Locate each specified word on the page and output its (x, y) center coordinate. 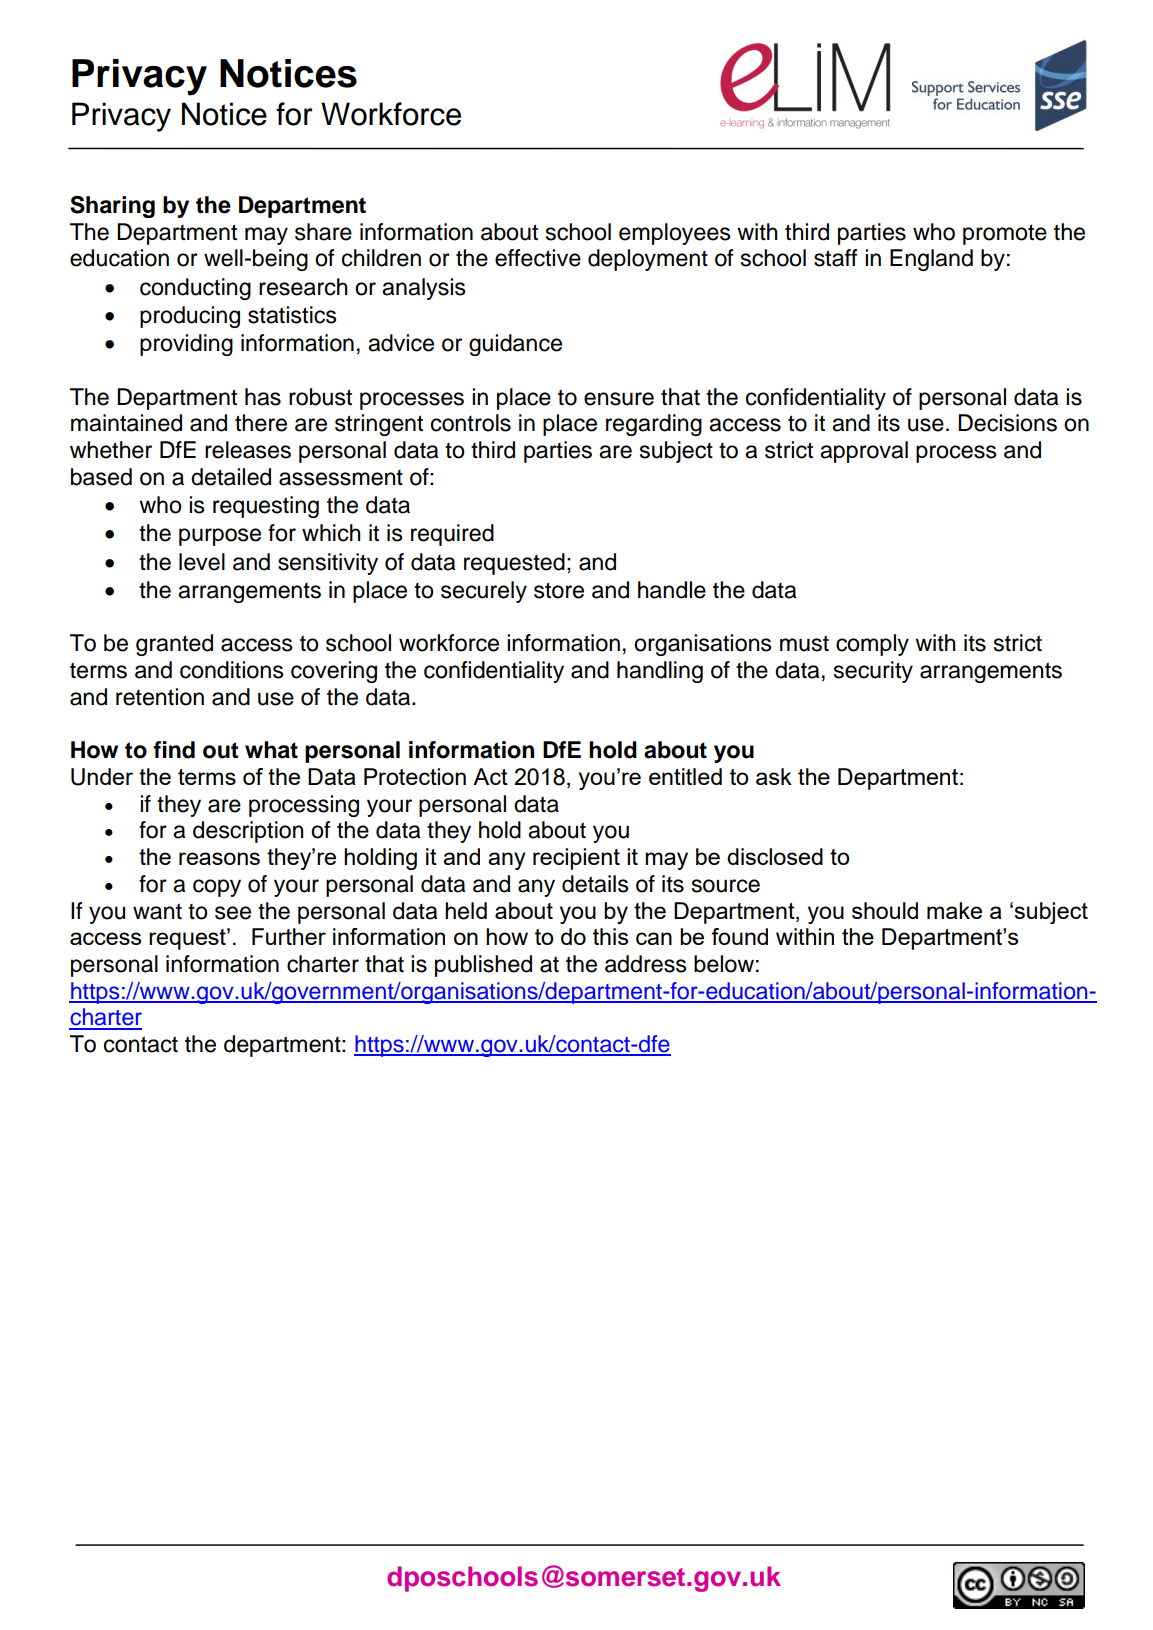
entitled (685, 776)
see (233, 913)
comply (872, 645)
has (263, 397)
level (202, 562)
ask (774, 776)
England (931, 260)
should (885, 910)
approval (864, 452)
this (610, 936)
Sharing (112, 207)
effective (538, 258)
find (174, 750)
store (559, 590)
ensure (619, 399)
